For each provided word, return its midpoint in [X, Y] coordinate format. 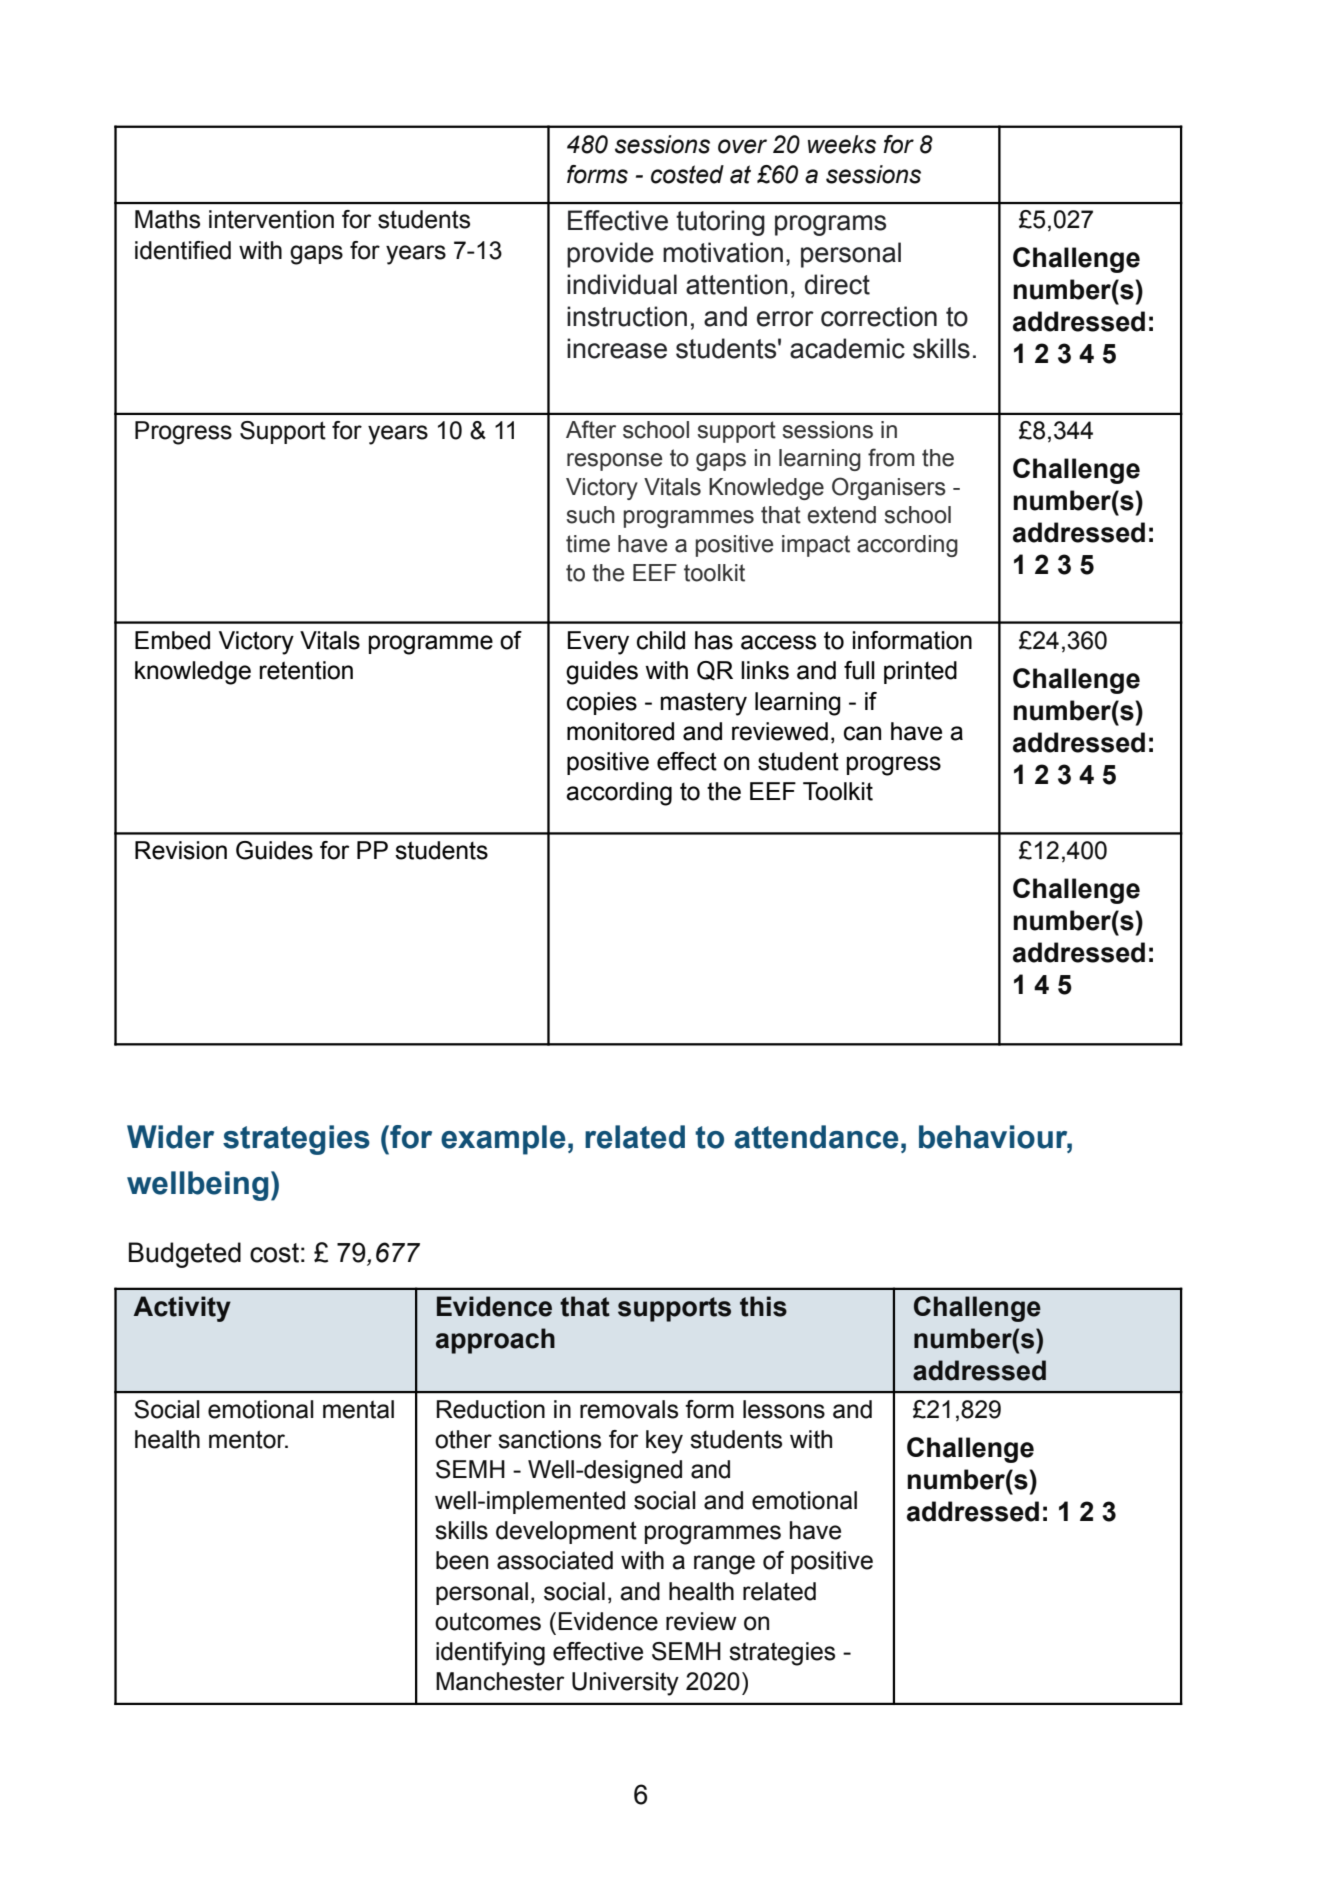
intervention [271, 219]
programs [830, 225]
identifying [490, 1654]
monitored [620, 731]
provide [610, 255]
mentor [248, 1439]
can [862, 733]
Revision [181, 850]
